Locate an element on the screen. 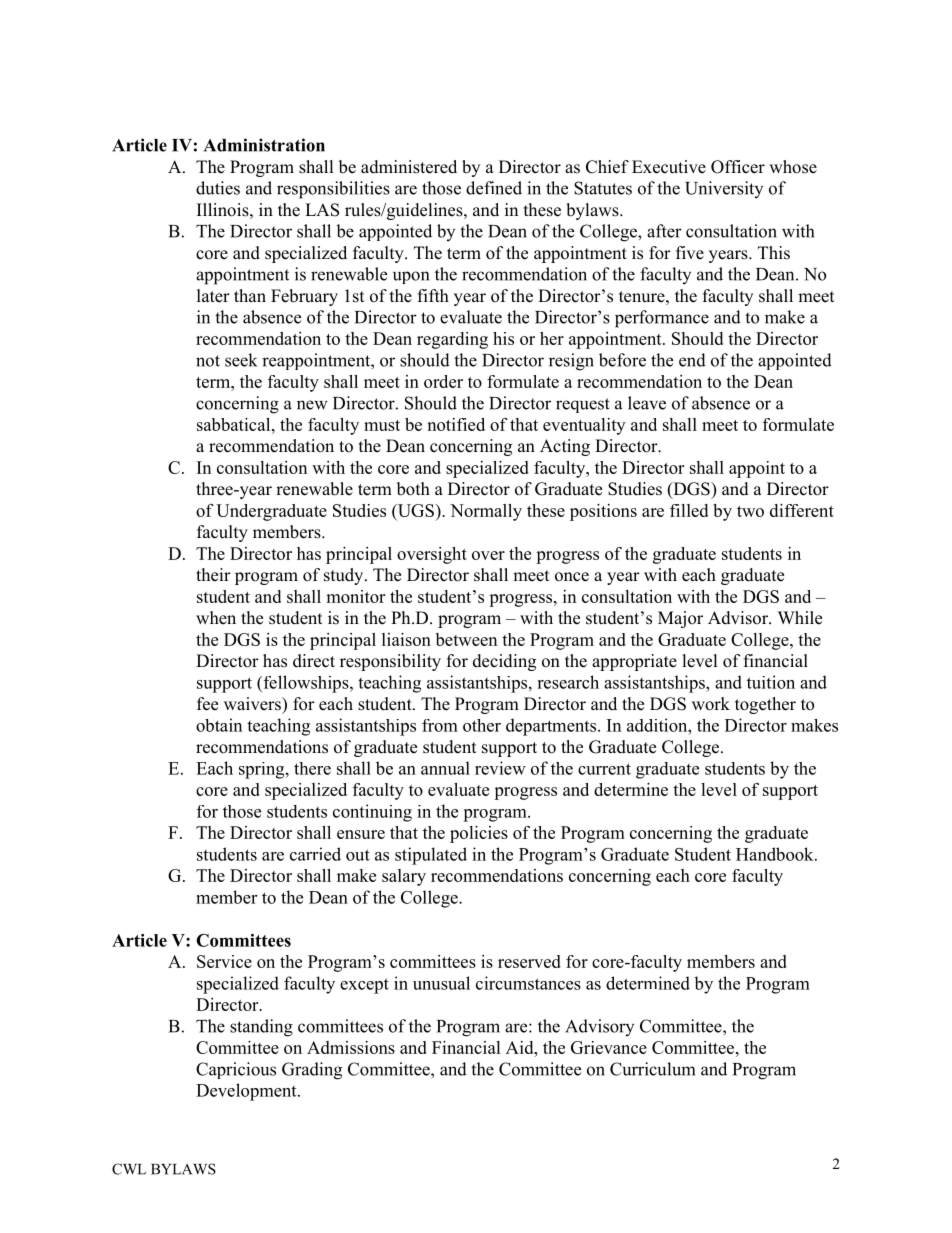  review is located at coordinates (500, 768).
